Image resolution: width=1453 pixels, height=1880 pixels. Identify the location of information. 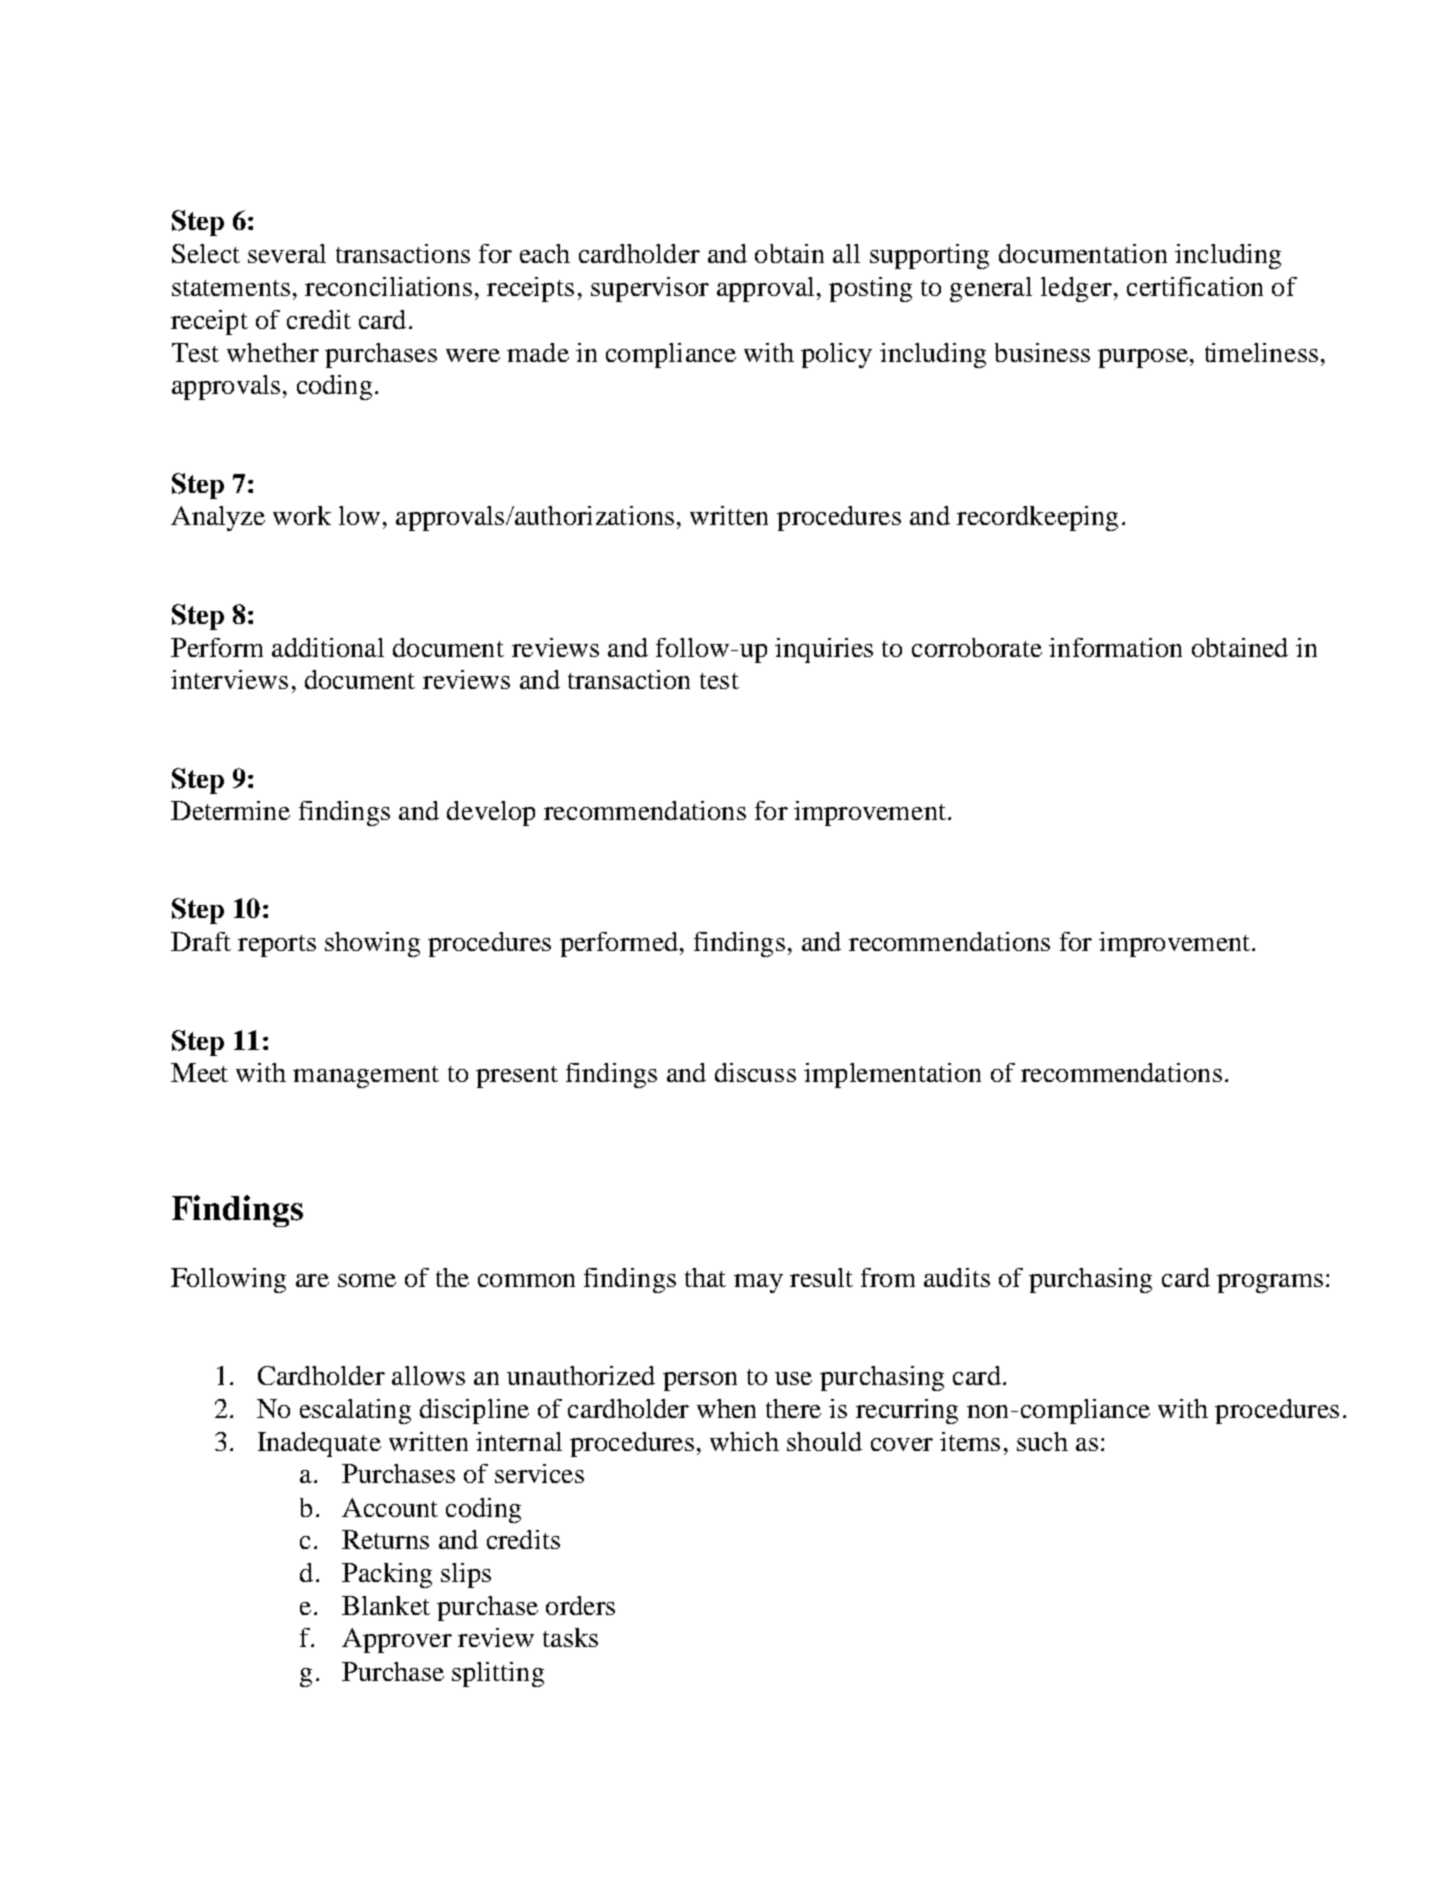
(1115, 647).
